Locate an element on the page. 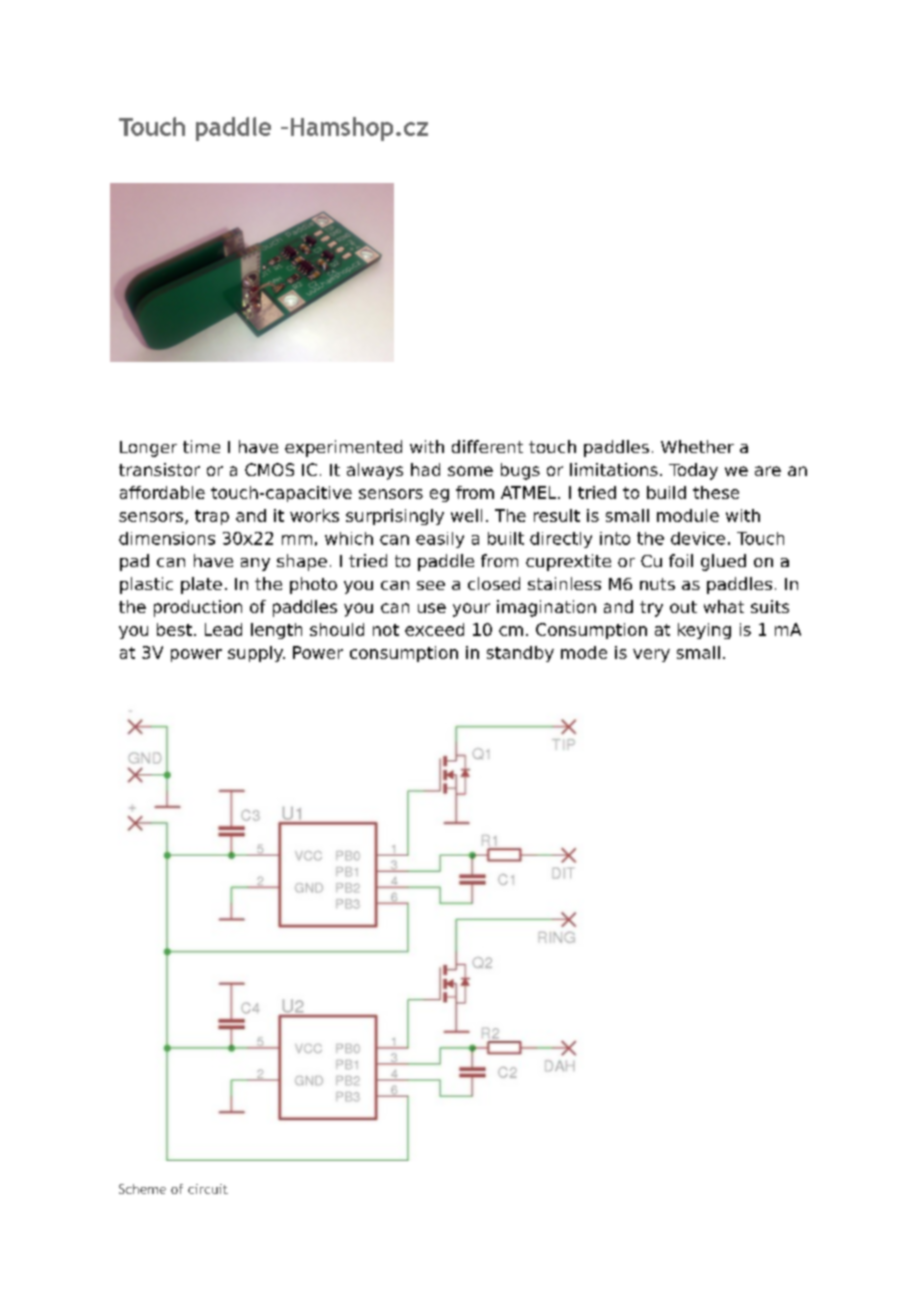 The width and height of the page is (924, 1308). standby is located at coordinates (520, 654).
